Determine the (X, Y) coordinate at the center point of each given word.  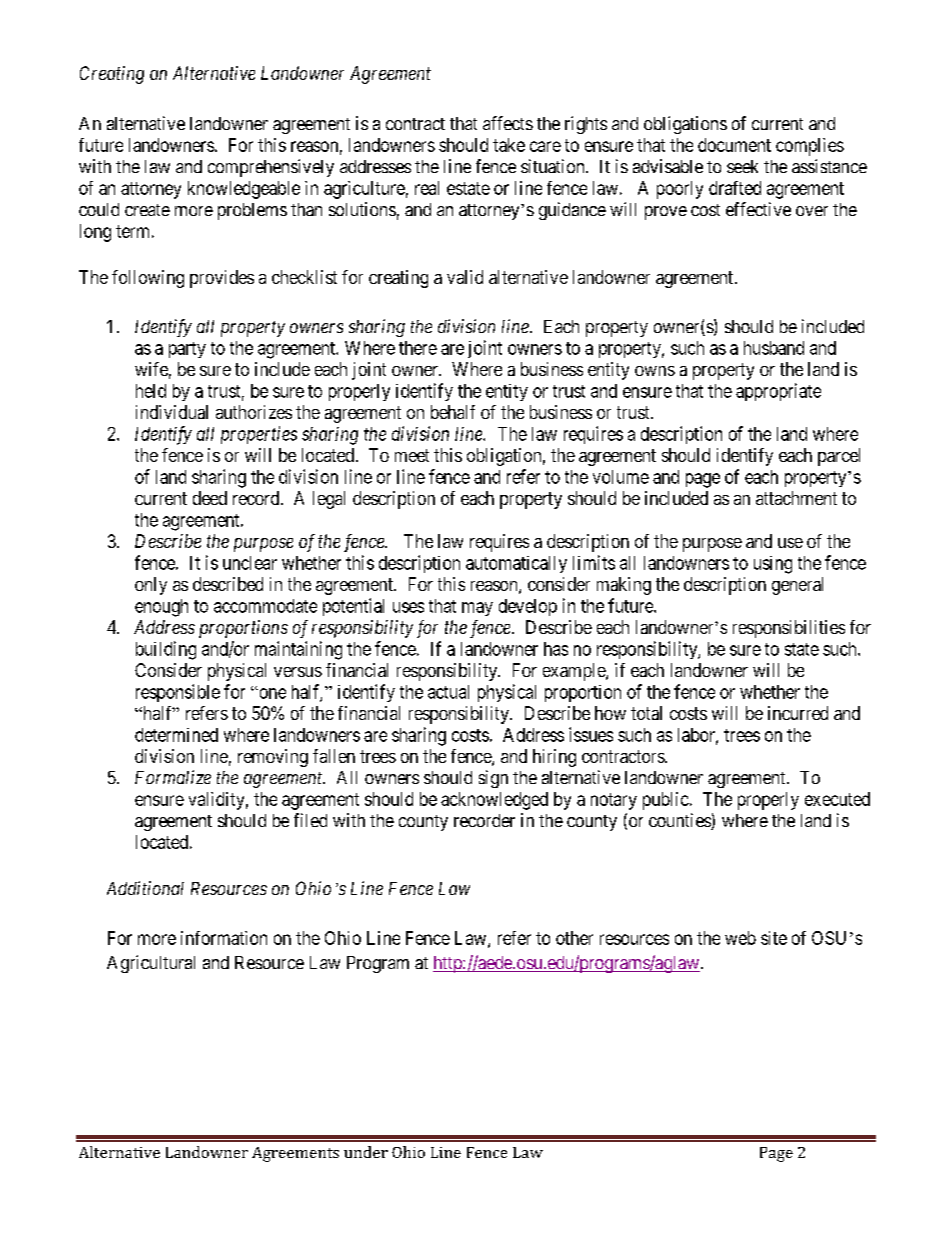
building (166, 650)
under (366, 1152)
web (740, 938)
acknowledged (494, 801)
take (509, 145)
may (477, 609)
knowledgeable (244, 190)
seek (742, 166)
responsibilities (789, 629)
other (574, 938)
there (418, 348)
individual (172, 412)
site (774, 938)
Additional (145, 888)
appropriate (778, 392)
